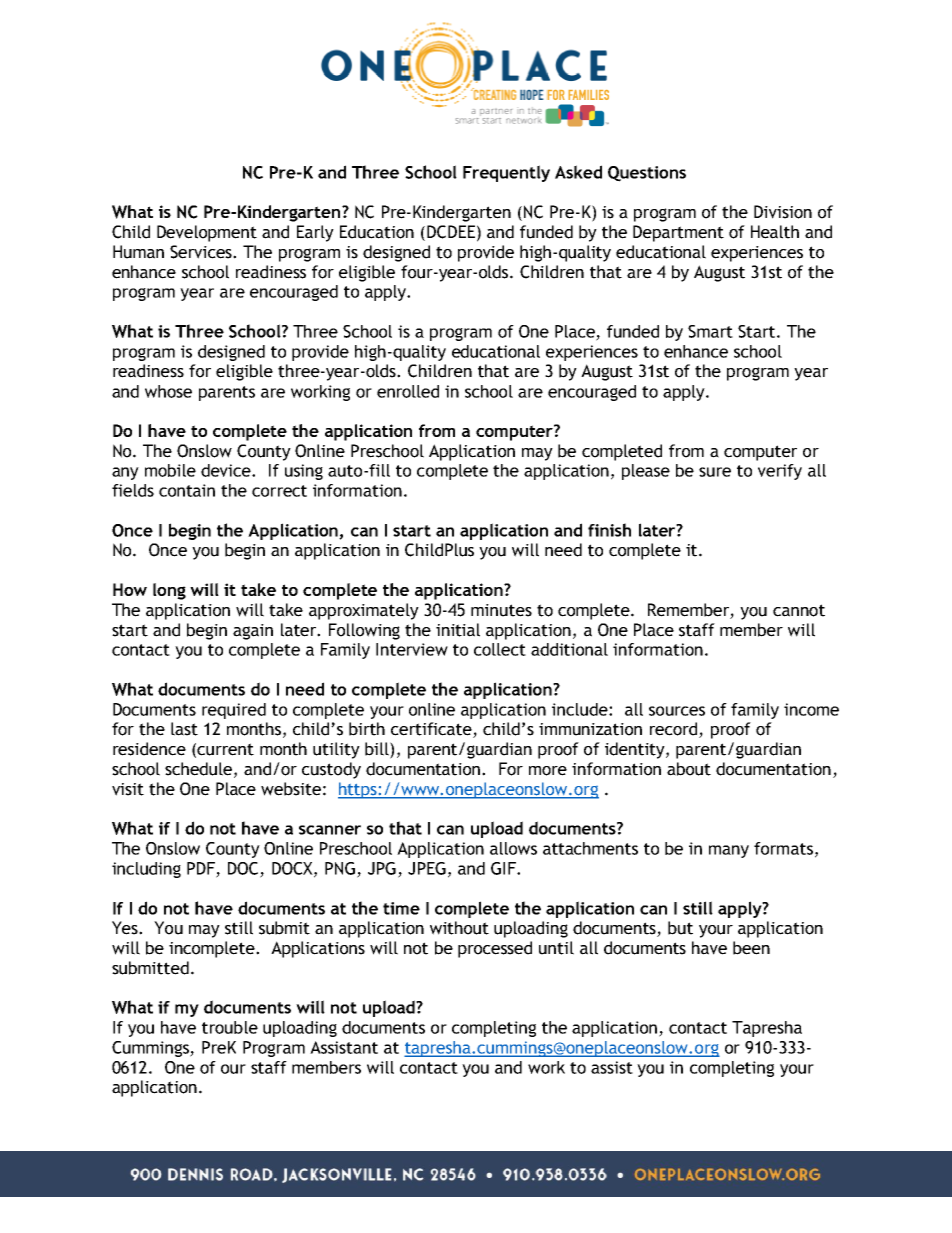 This screenshot has width=952, height=1233. What do you see at coordinates (799, 610) in the screenshot?
I see `cannot` at bounding box center [799, 610].
